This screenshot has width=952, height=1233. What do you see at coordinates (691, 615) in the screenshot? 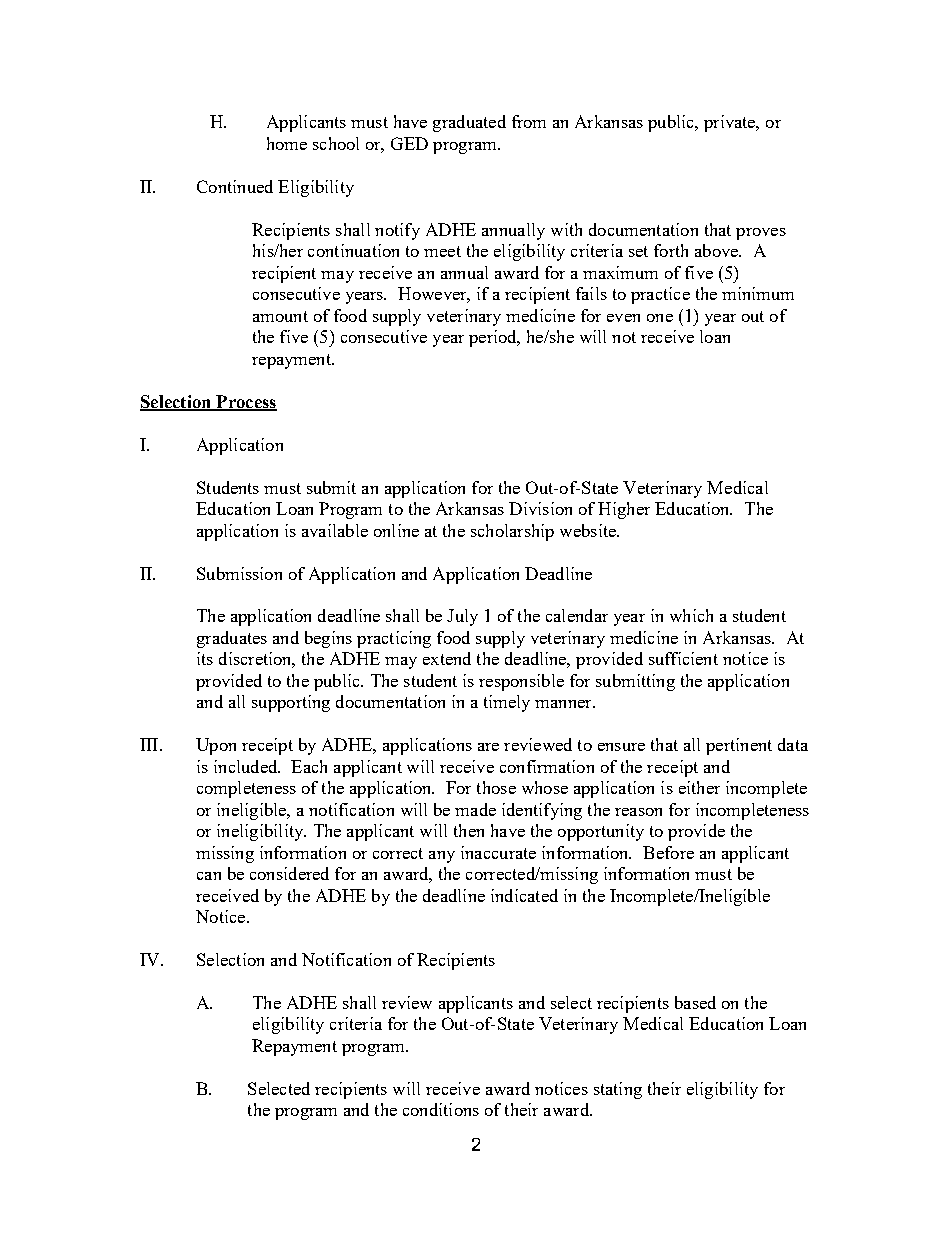
I see `which` at bounding box center [691, 615].
